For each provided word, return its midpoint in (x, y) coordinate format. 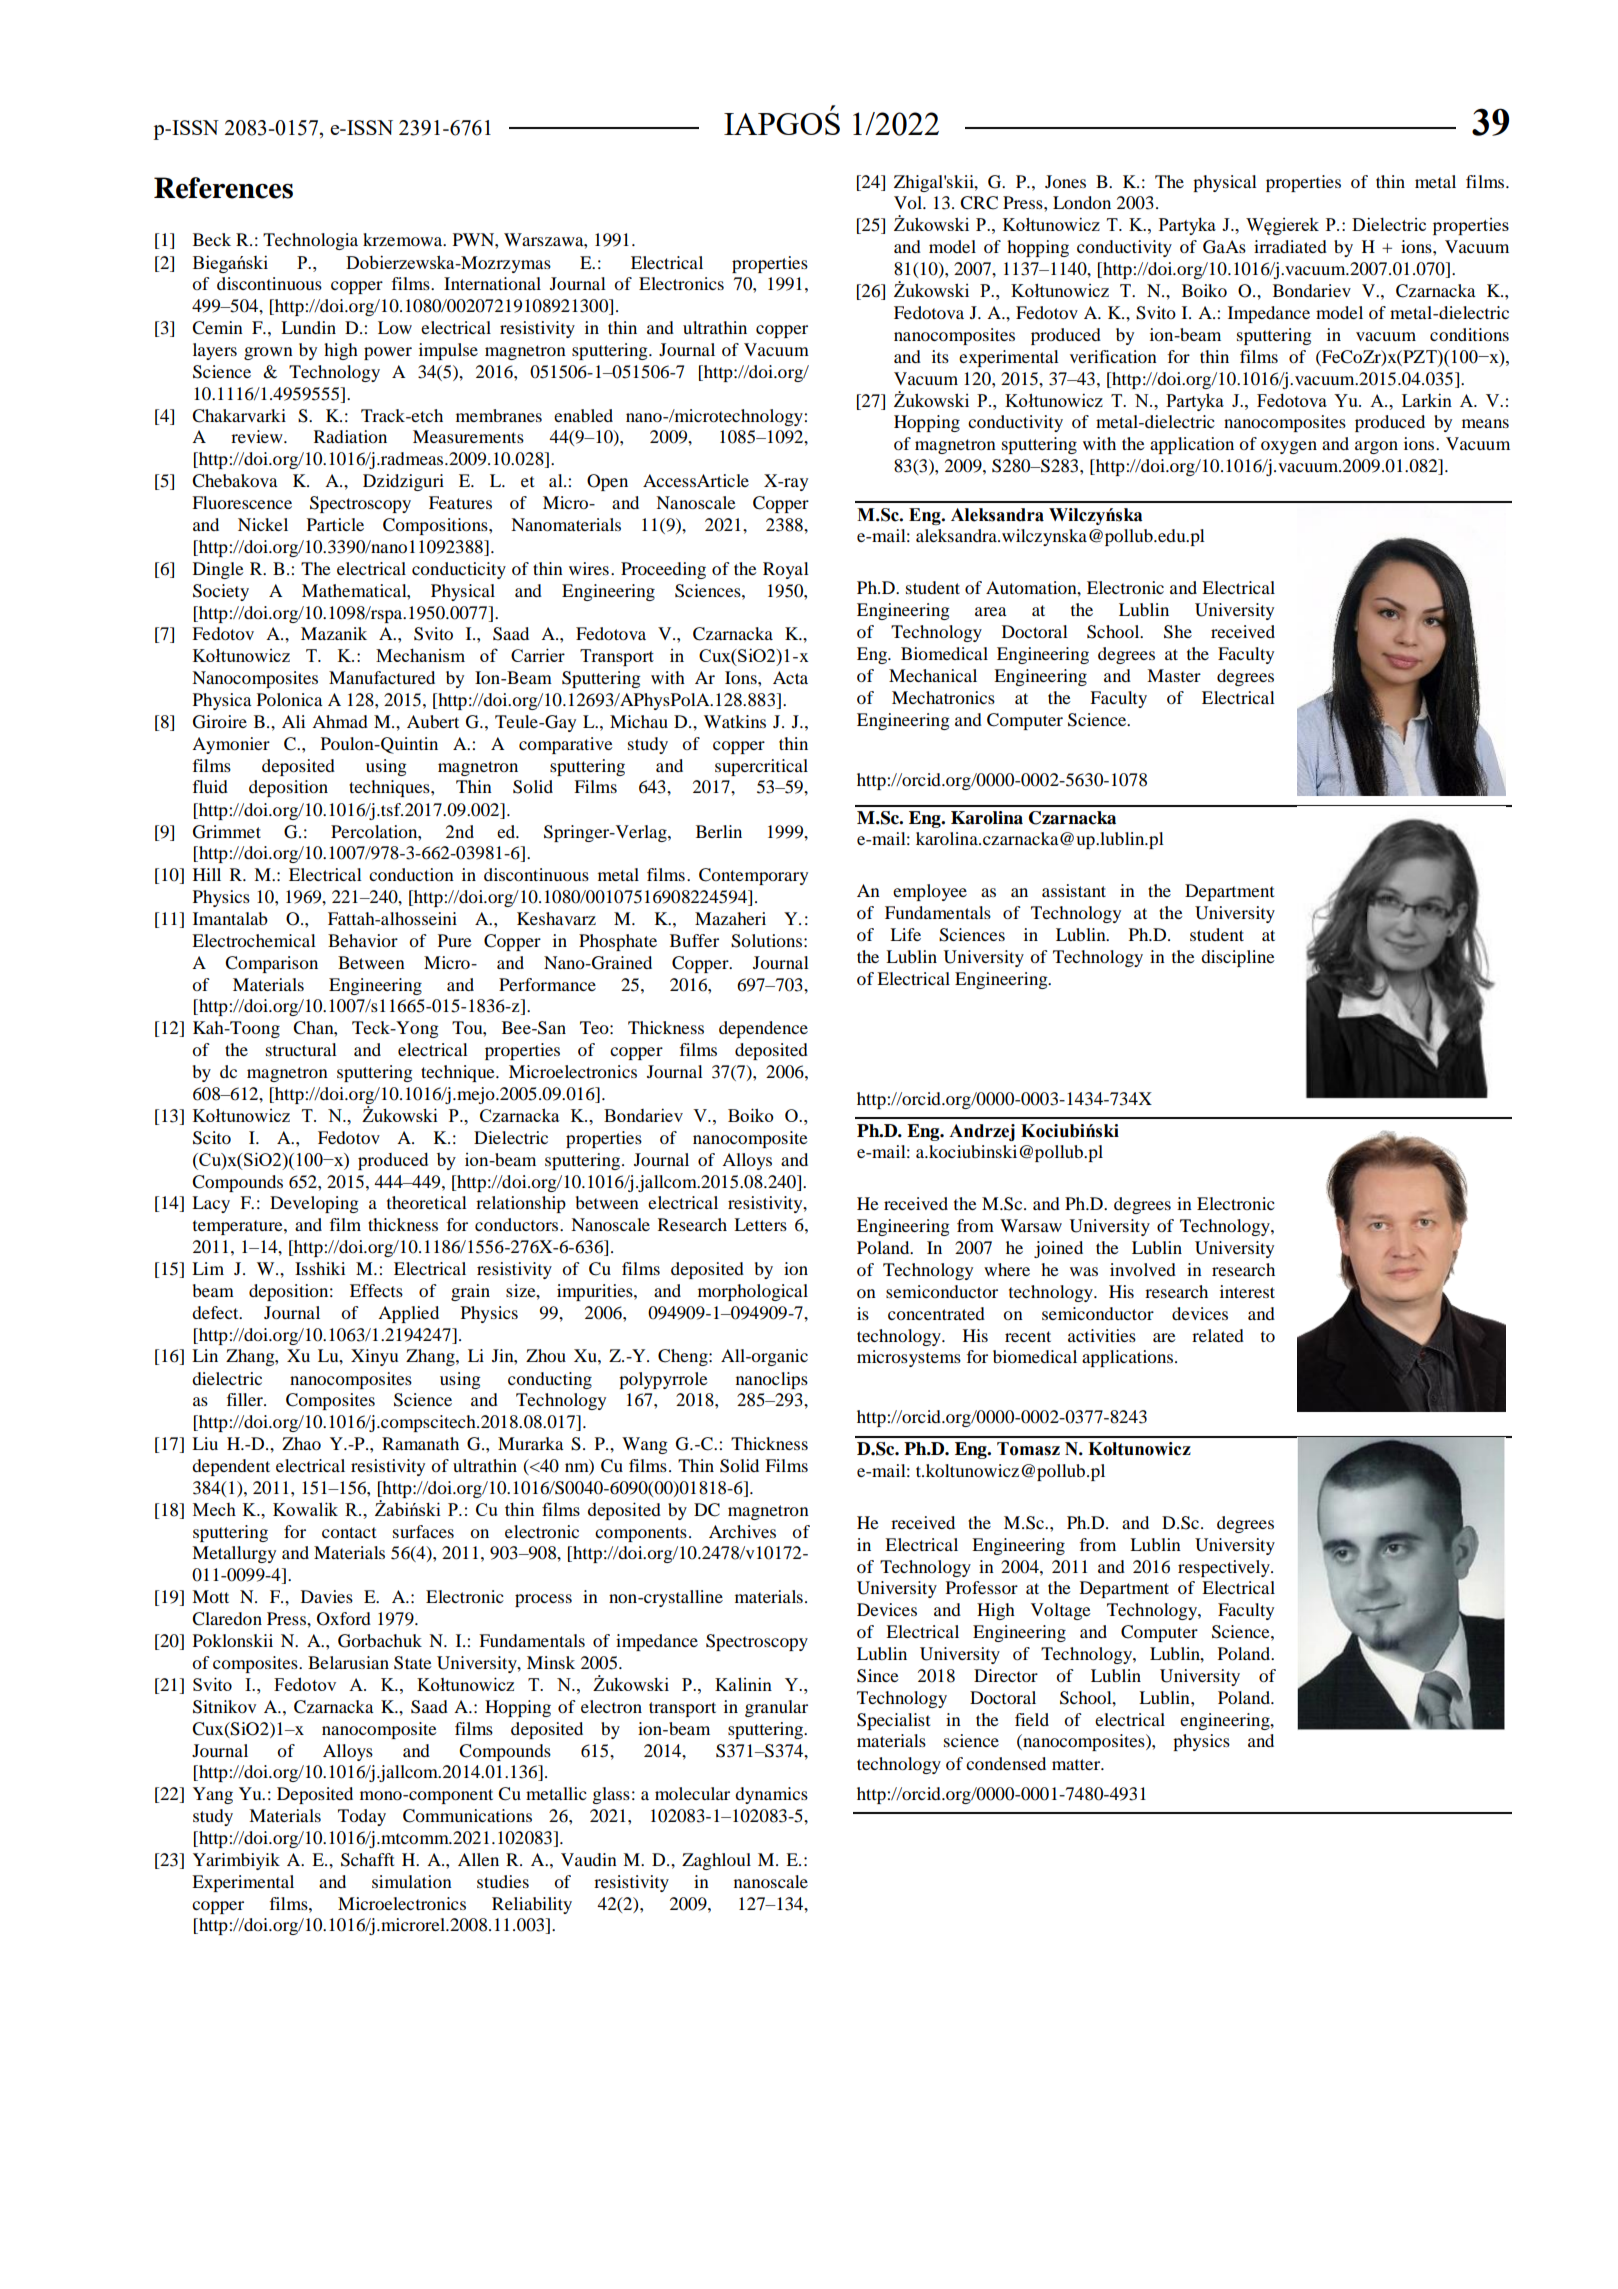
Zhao (301, 1443)
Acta (790, 677)
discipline (1238, 958)
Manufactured (382, 677)
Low (395, 327)
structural (301, 1049)
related (1218, 1335)
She (1178, 632)
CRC (979, 203)
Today (362, 1817)
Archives (742, 1531)
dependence (763, 1029)
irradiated (1290, 246)
